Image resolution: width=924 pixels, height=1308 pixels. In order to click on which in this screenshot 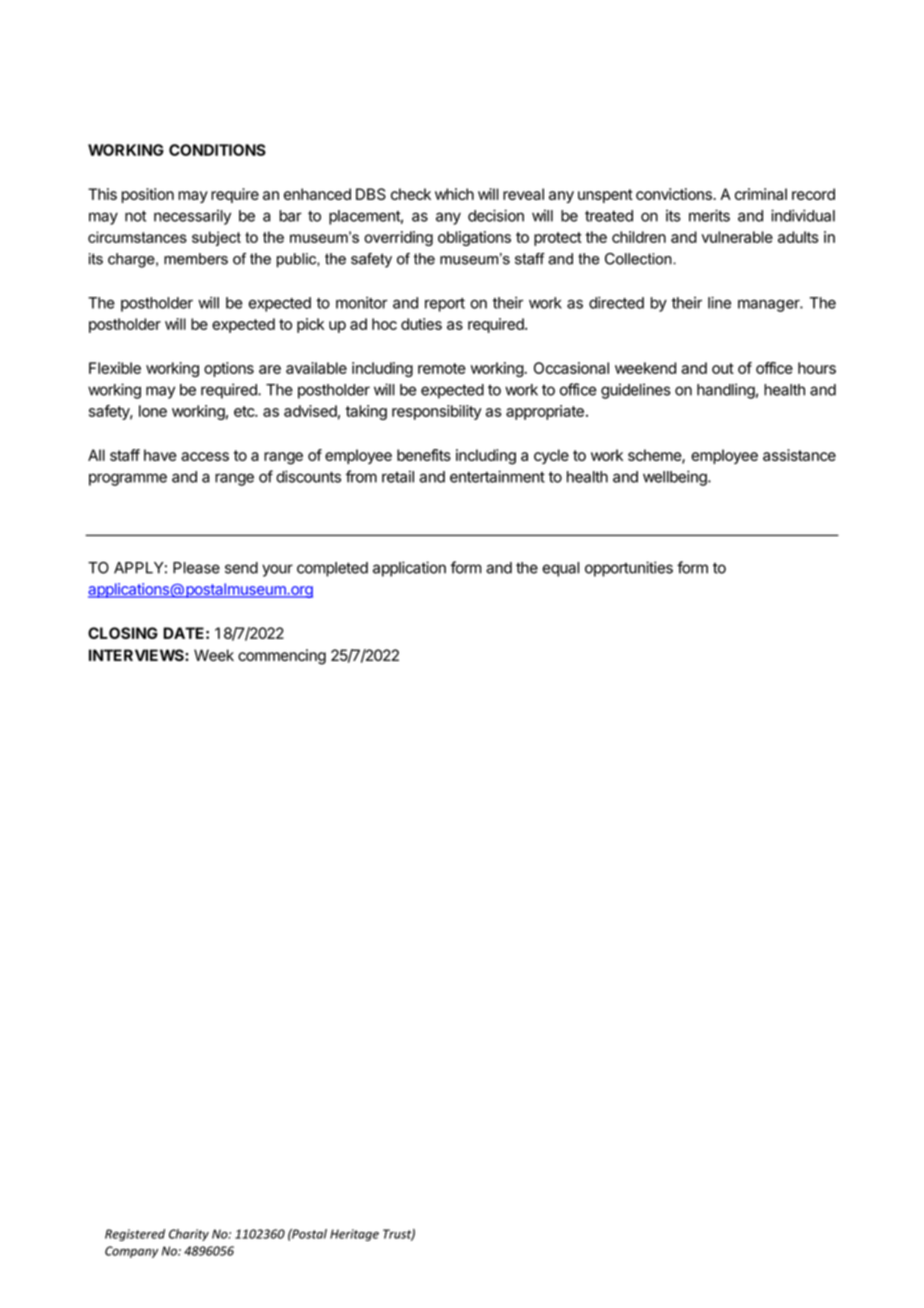, I will do `click(454, 194)`.
